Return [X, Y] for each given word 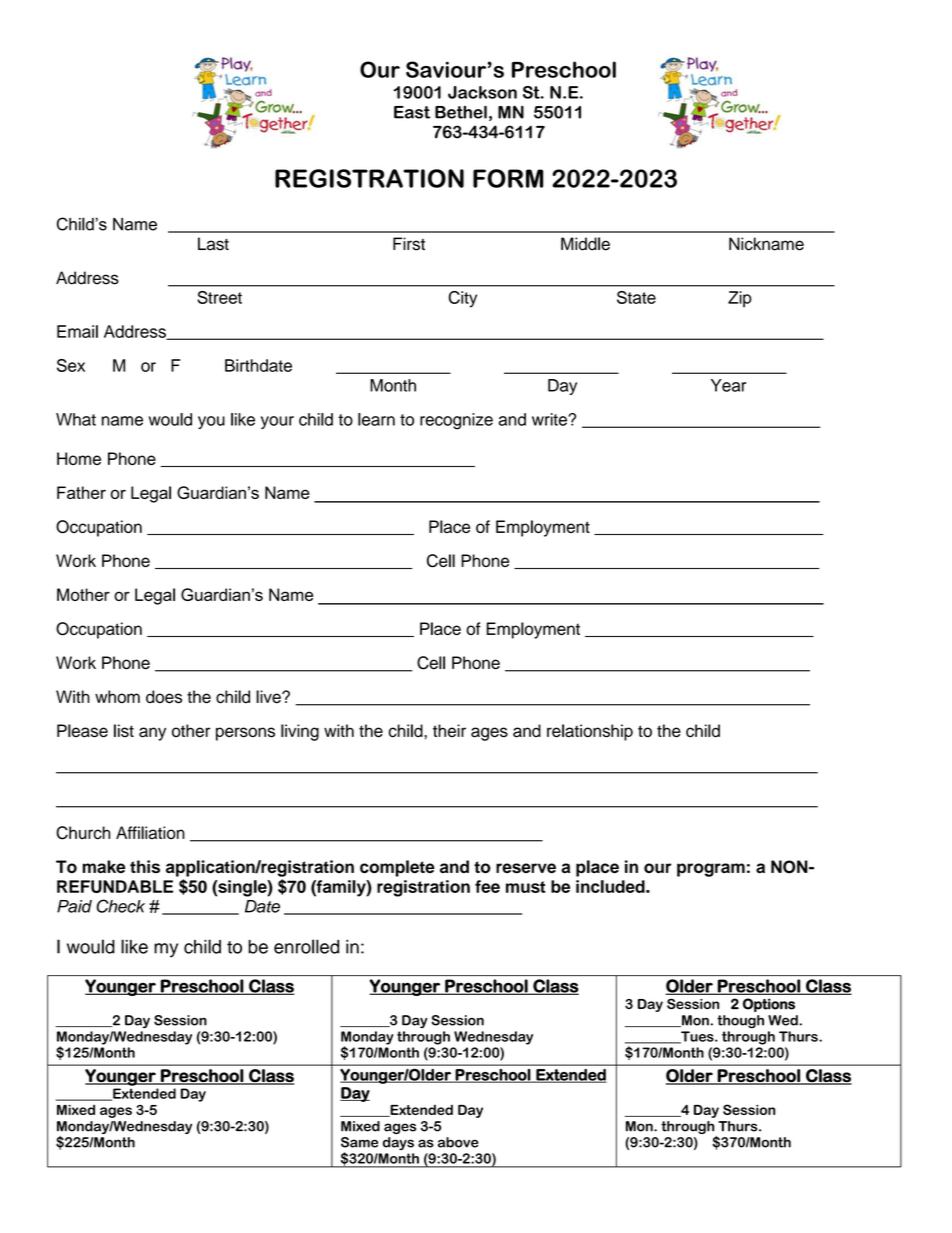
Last [213, 244]
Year [728, 385]
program [711, 870]
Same [359, 1142]
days [398, 1143]
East [412, 112]
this [145, 866]
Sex [71, 365]
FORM [508, 178]
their [449, 730]
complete [397, 868]
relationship [590, 732]
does [164, 697]
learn [376, 419]
